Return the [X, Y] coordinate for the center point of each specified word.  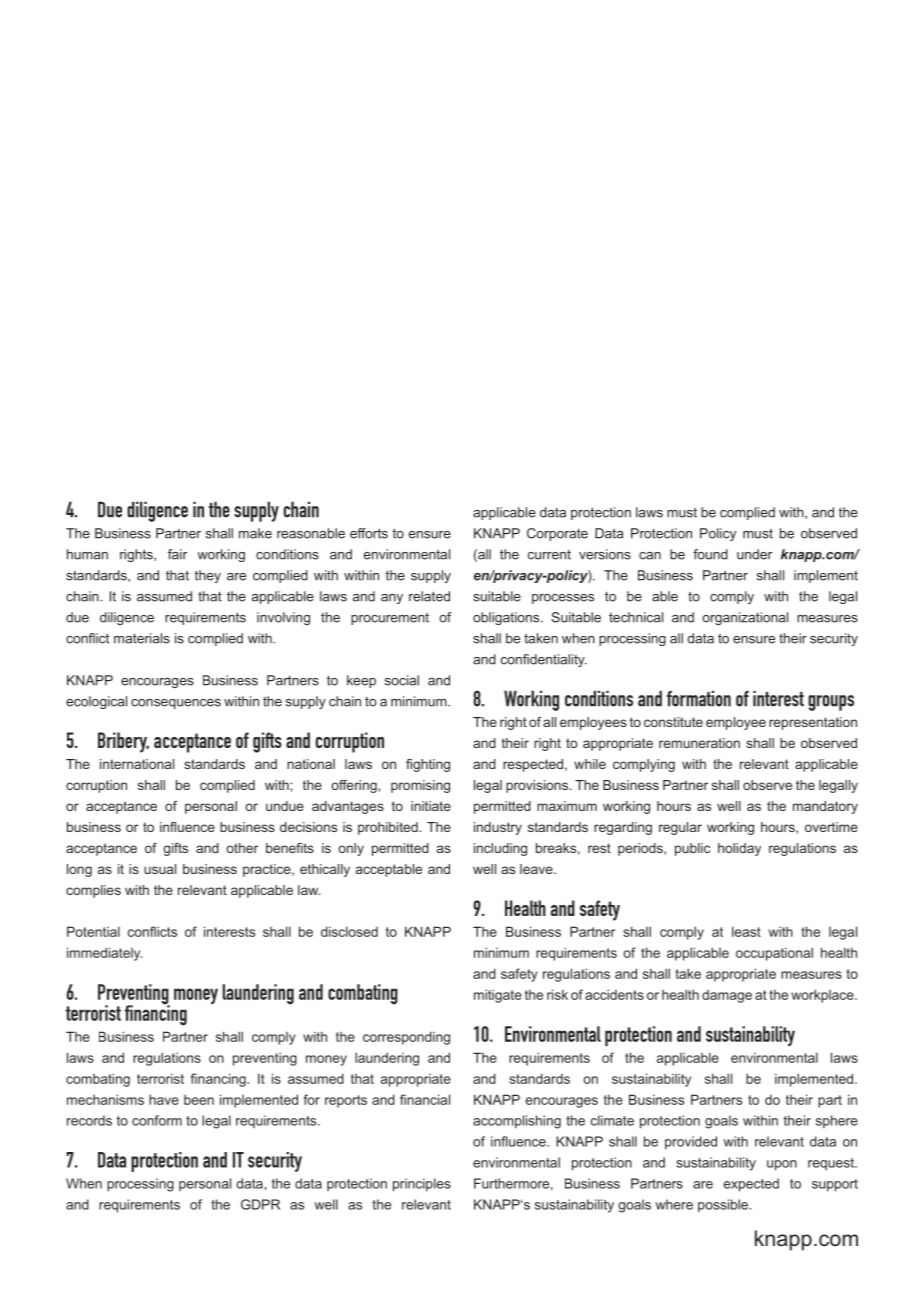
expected [751, 1185]
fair [177, 554]
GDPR [260, 1204]
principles [422, 1185]
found [710, 554]
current [549, 555]
